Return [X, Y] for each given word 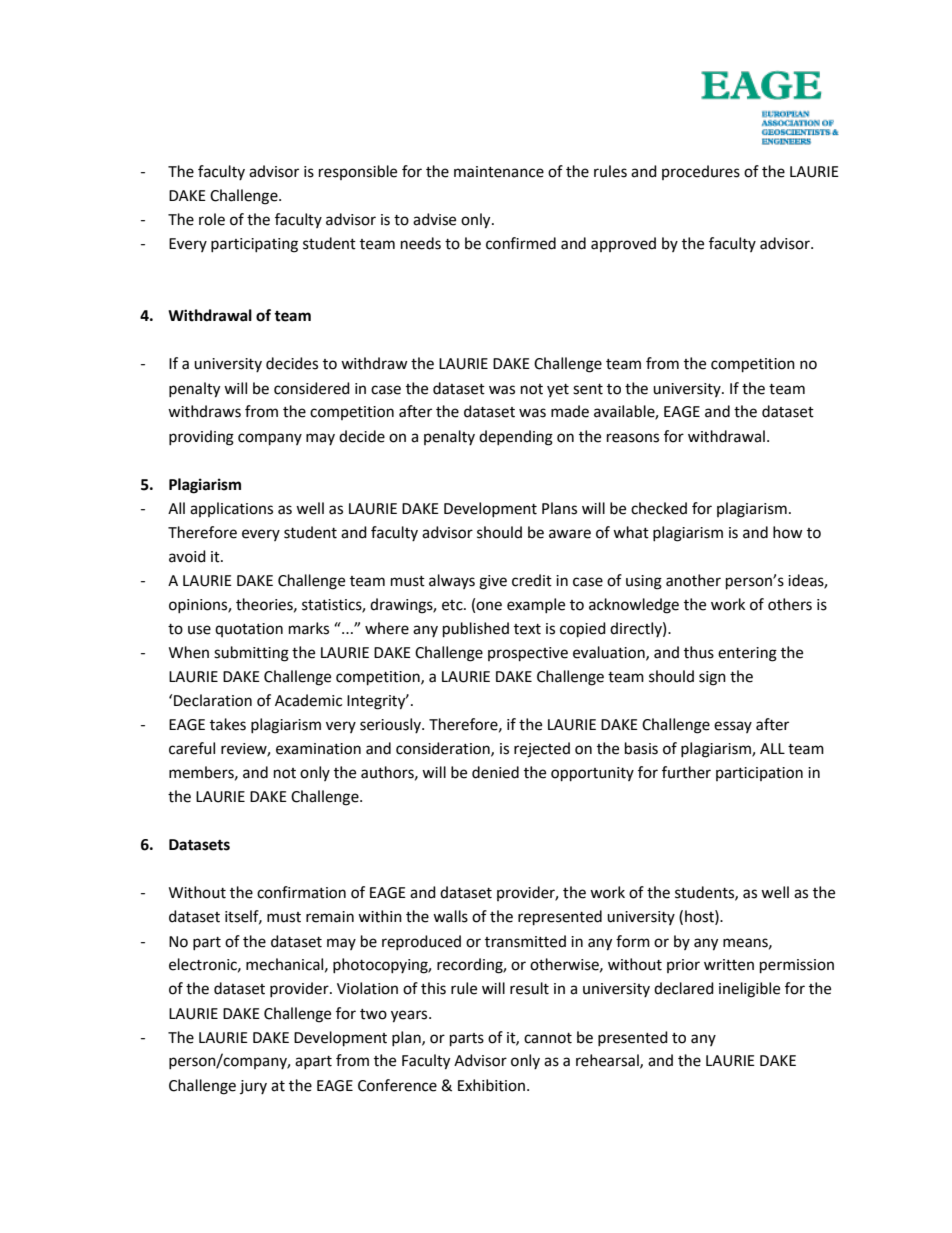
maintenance [499, 172]
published [476, 630]
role [212, 219]
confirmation [301, 892]
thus [699, 652]
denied [495, 772]
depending [516, 438]
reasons [633, 438]
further [686, 772]
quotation [249, 630]
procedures [701, 172]
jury [253, 1087]
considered [312, 388]
